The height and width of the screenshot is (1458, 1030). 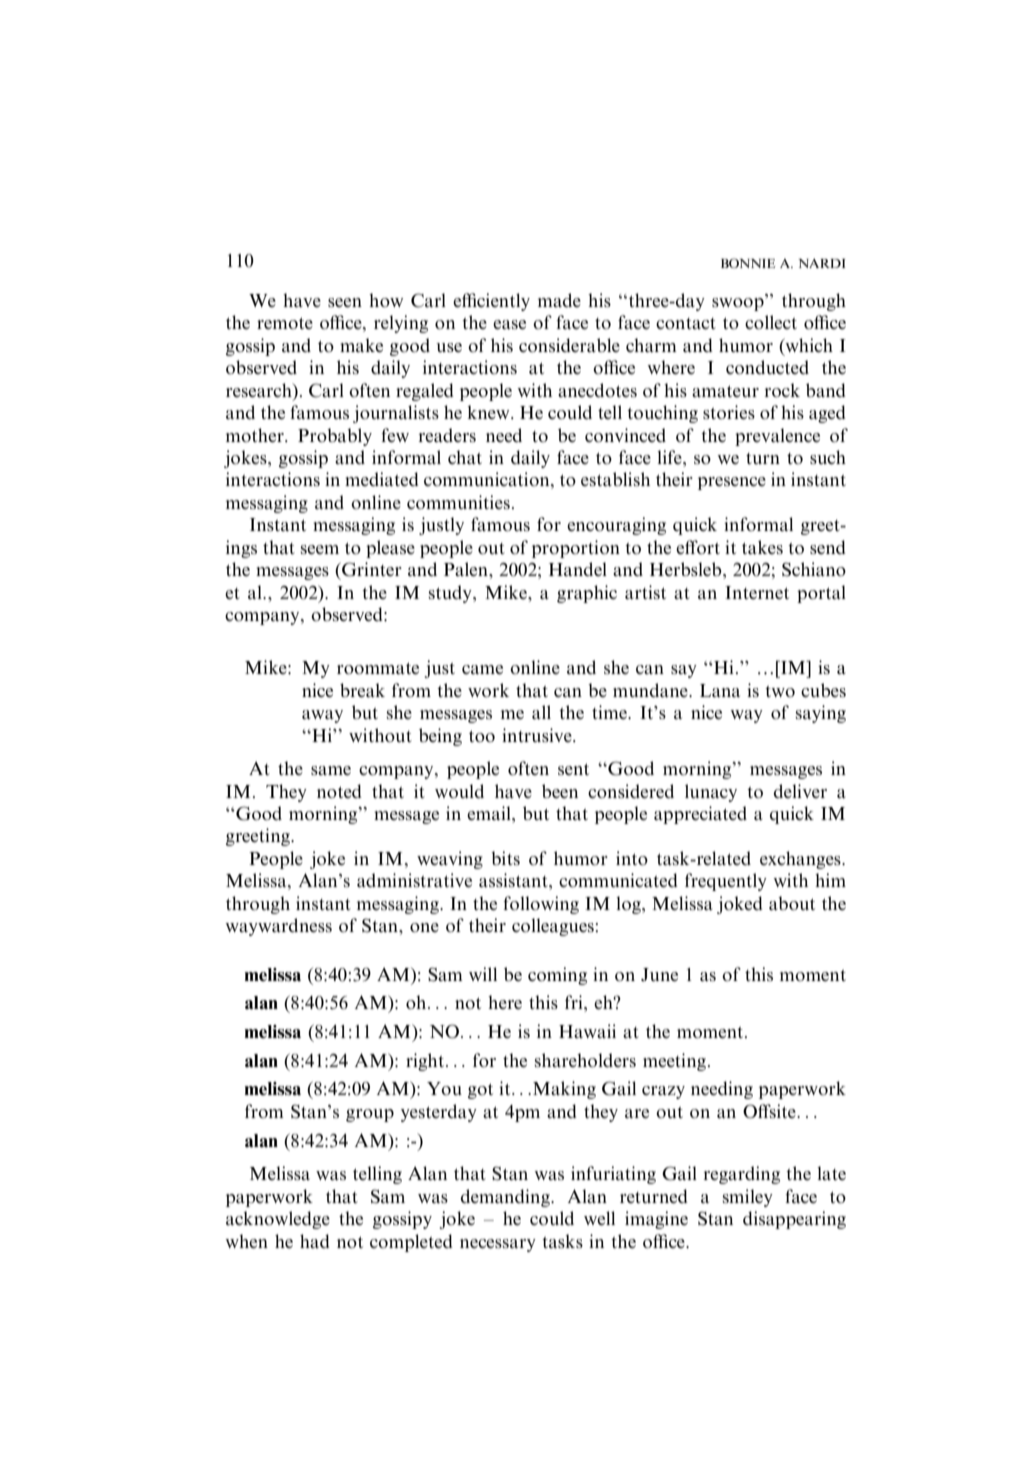 What do you see at coordinates (559, 300) in the screenshot?
I see `made` at bounding box center [559, 300].
